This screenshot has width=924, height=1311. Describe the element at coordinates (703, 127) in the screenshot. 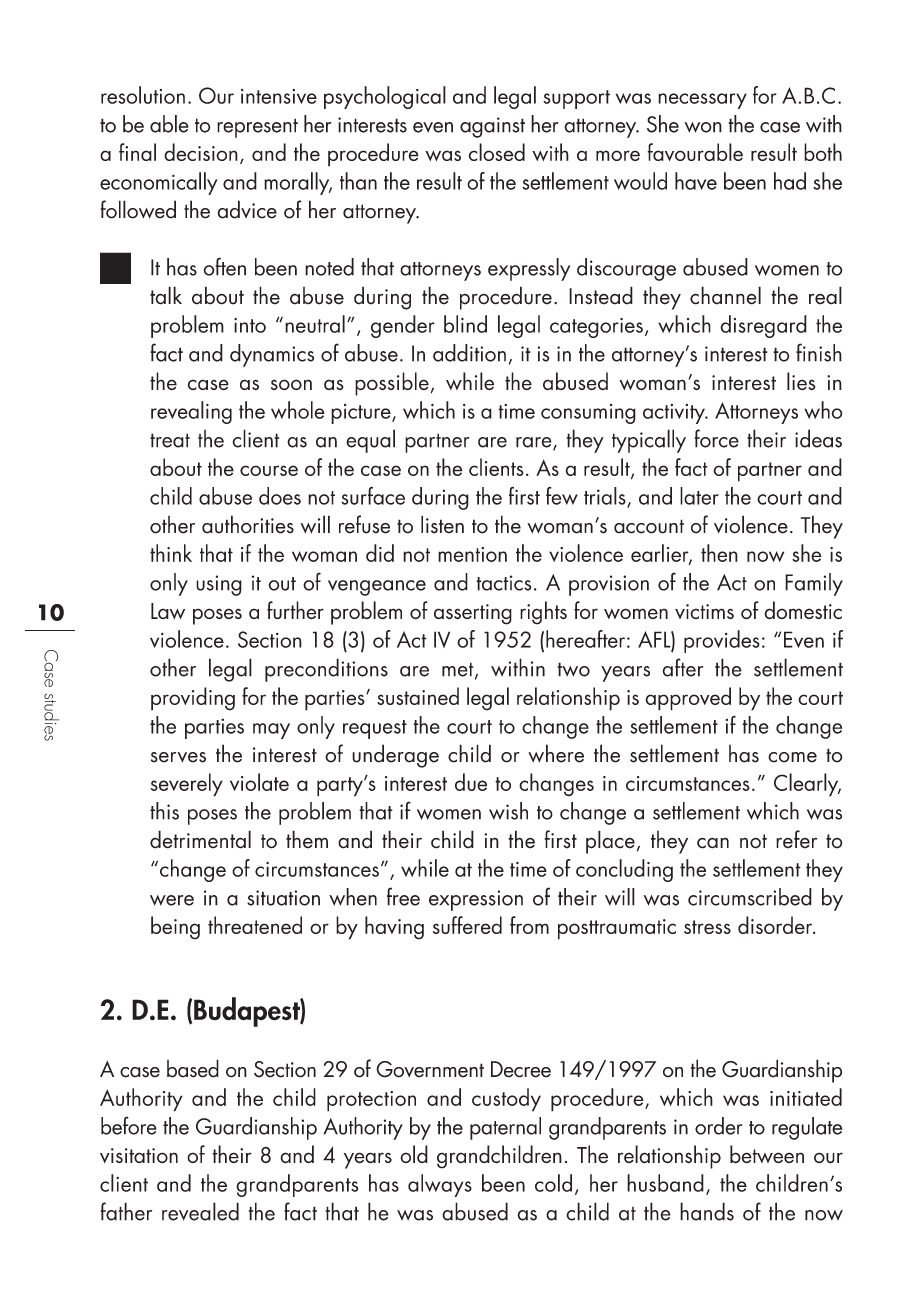

I see `won` at that location.
